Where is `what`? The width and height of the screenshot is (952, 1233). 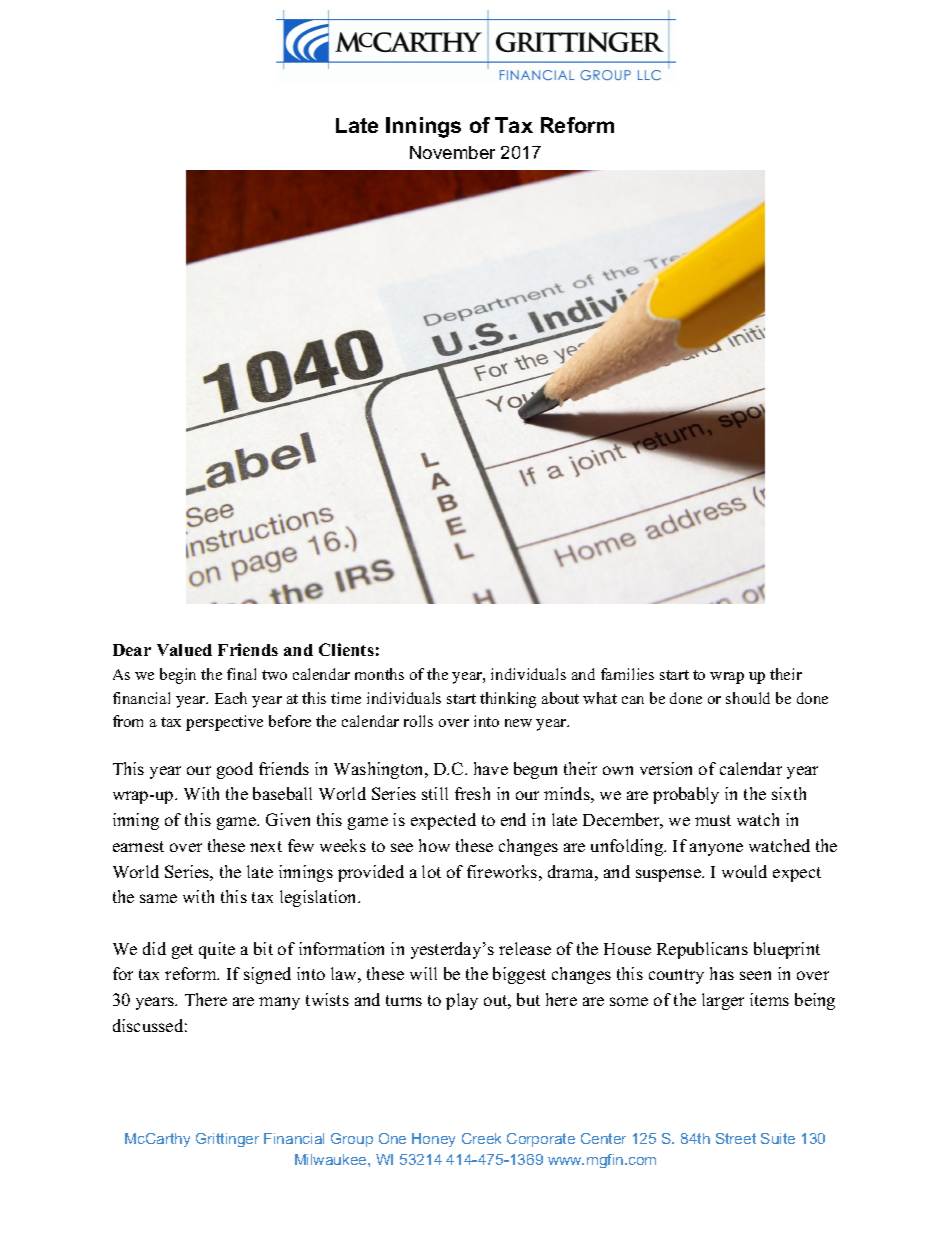 what is located at coordinates (600, 698).
